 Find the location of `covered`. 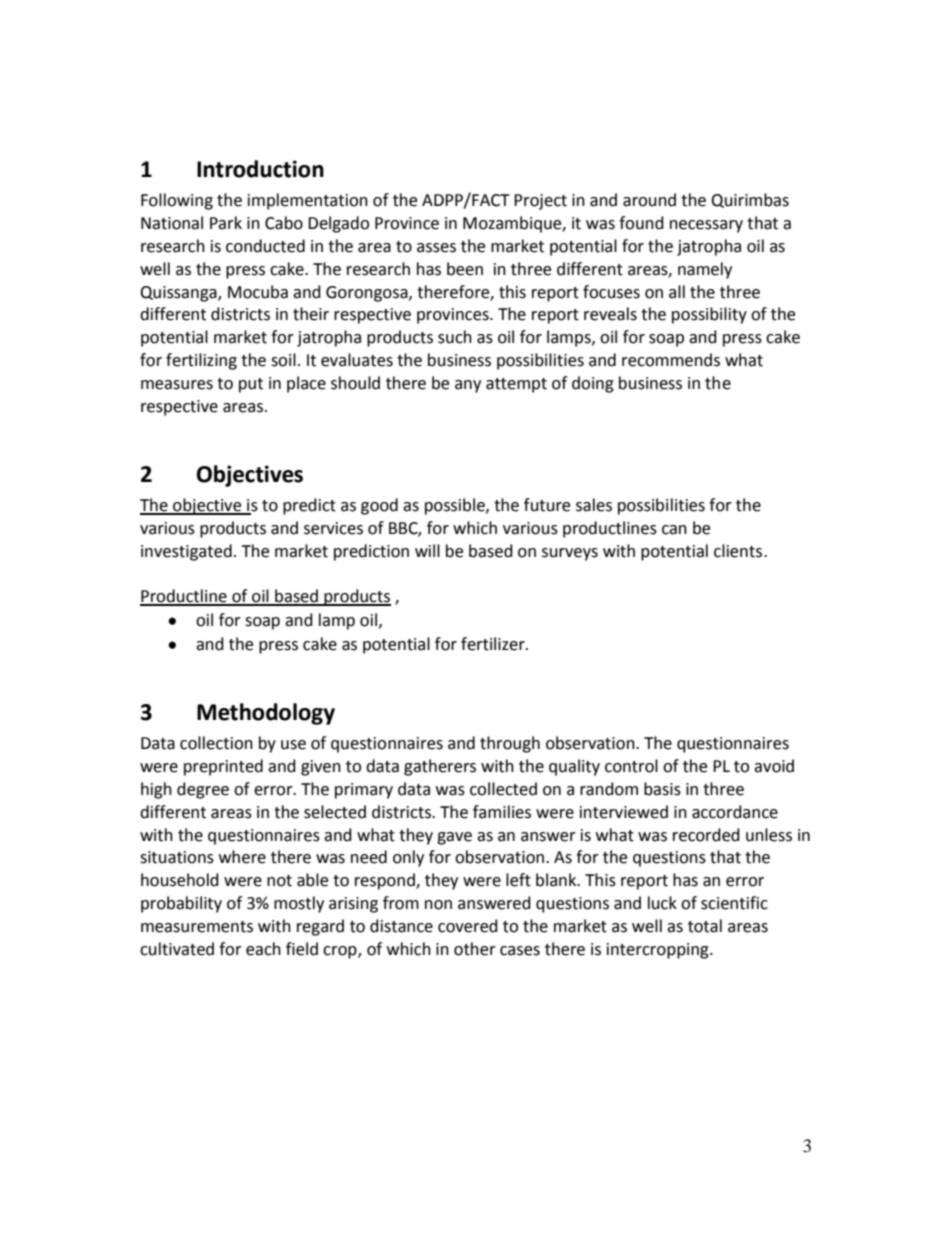

covered is located at coordinates (468, 926).
